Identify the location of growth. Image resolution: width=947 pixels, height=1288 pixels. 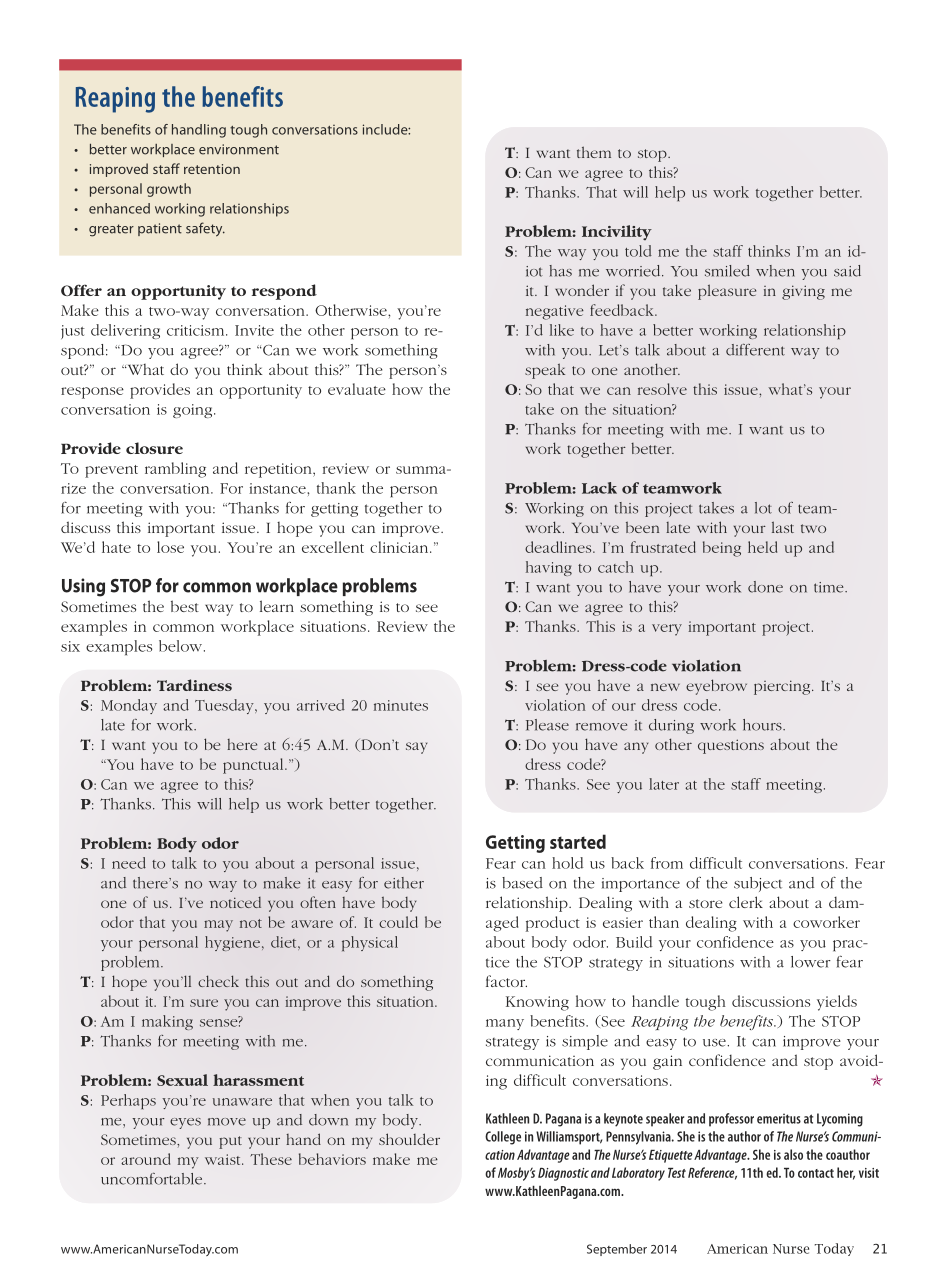
(169, 190).
